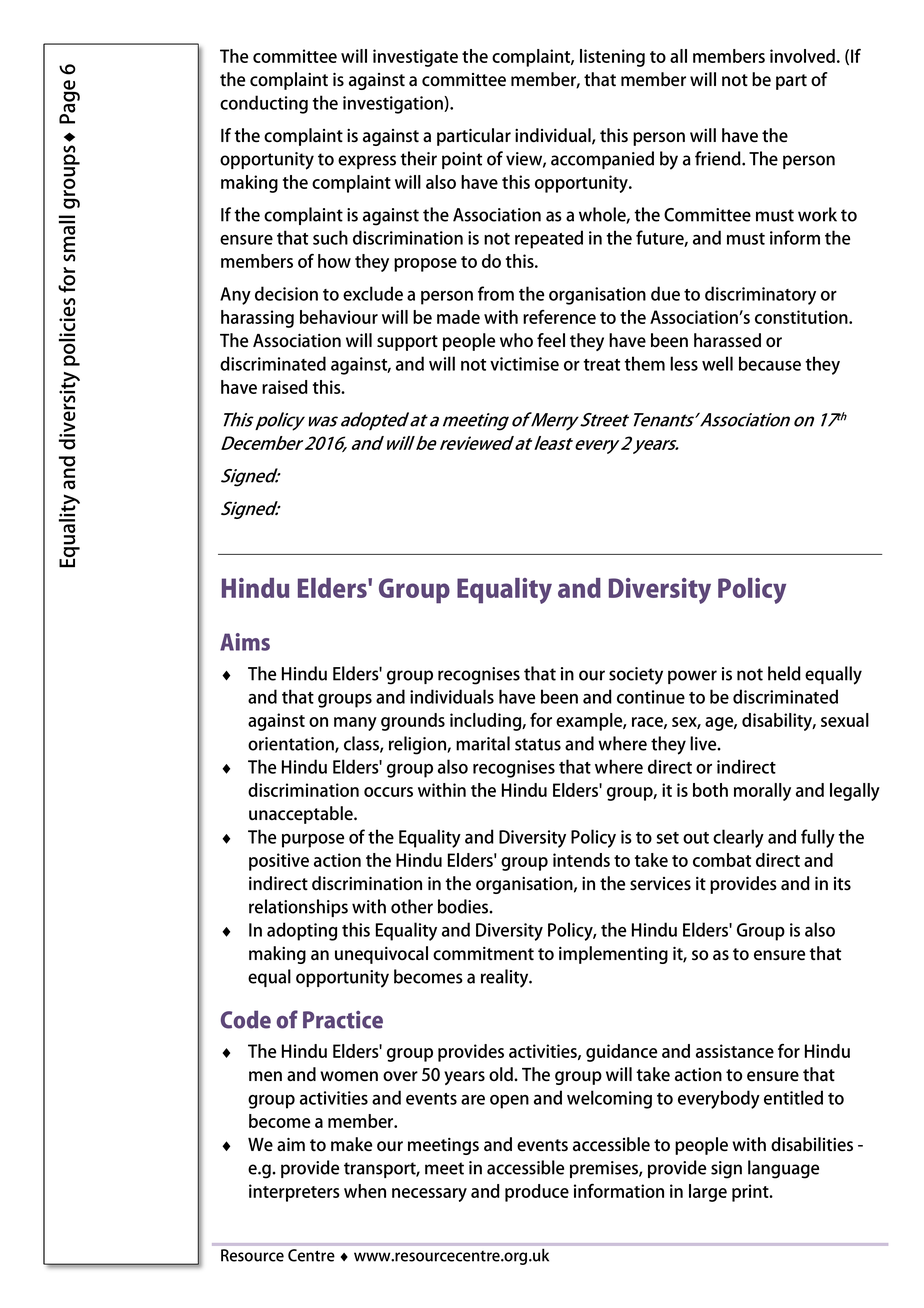 The image size is (924, 1308). Describe the element at coordinates (784, 673) in the page. I see `held` at that location.
